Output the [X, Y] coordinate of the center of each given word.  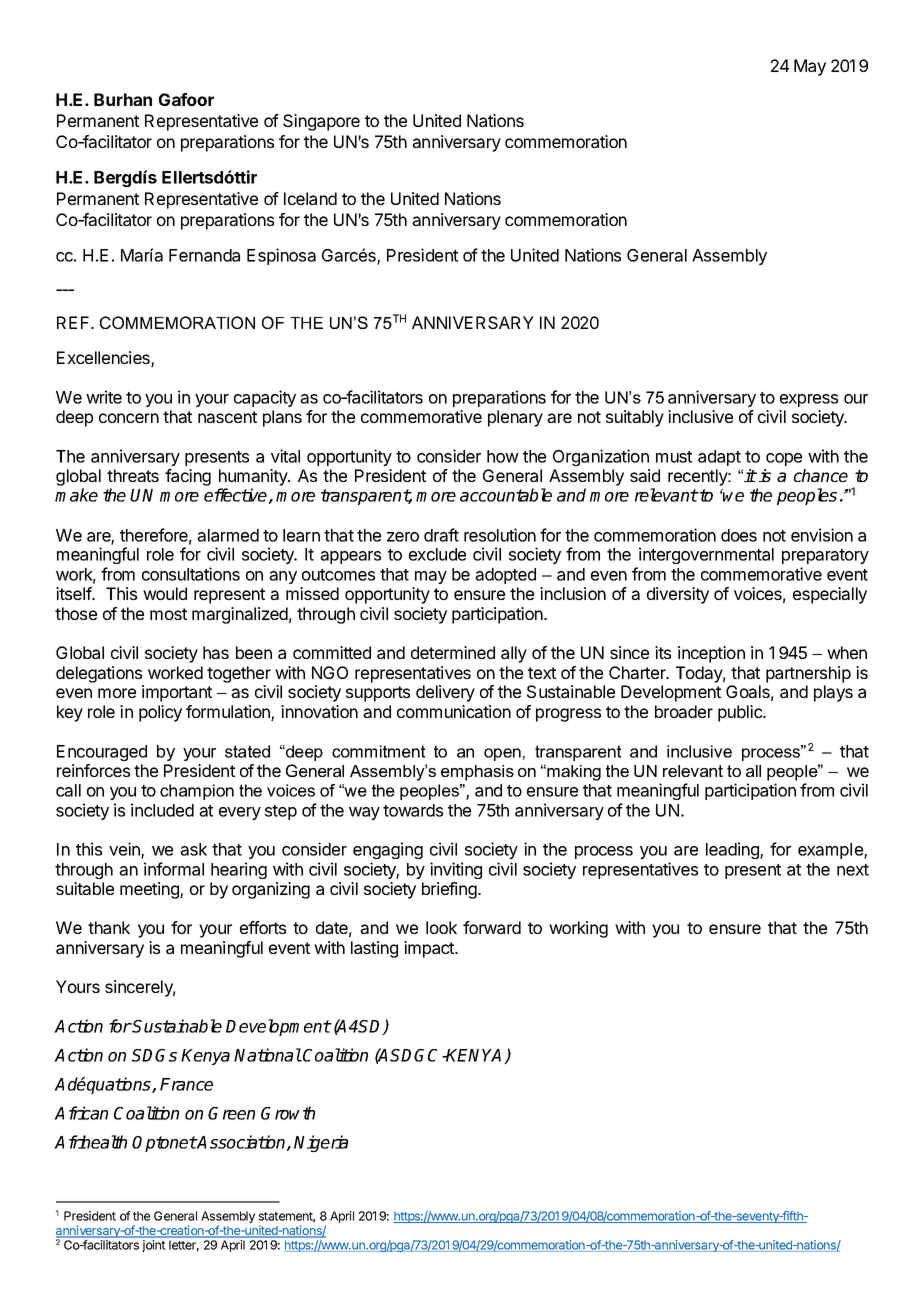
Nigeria [321, 1143]
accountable [506, 495]
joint [153, 1246]
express [809, 400]
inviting [456, 870]
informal [174, 869]
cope [784, 459]
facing [188, 477]
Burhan [123, 99]
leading [733, 850]
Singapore [321, 122]
